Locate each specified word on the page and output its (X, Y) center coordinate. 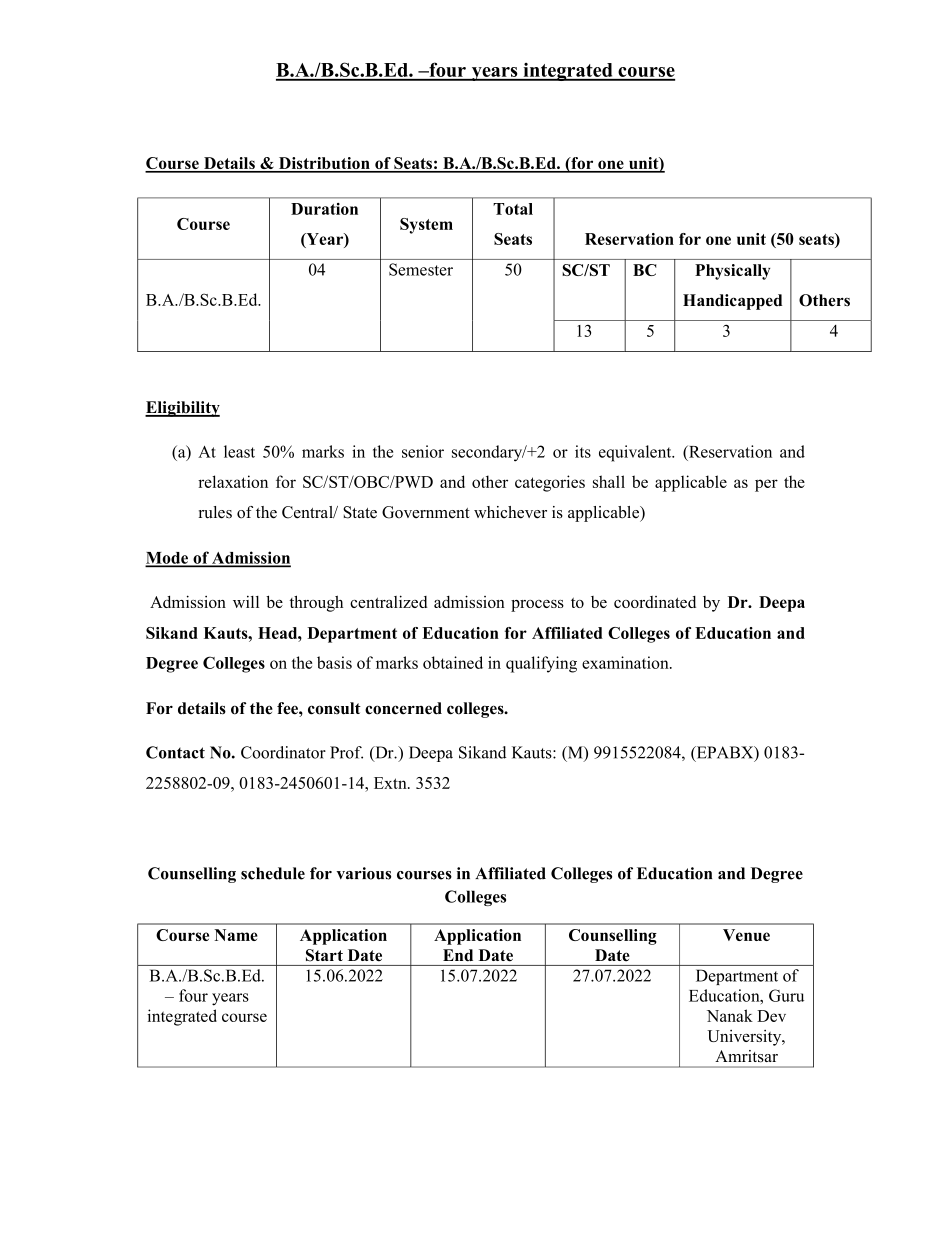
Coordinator (283, 752)
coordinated (655, 602)
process (537, 606)
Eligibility (182, 409)
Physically (732, 272)
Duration (324, 209)
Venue (746, 935)
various (364, 873)
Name (236, 935)
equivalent (636, 453)
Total (513, 209)
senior (423, 451)
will (246, 602)
